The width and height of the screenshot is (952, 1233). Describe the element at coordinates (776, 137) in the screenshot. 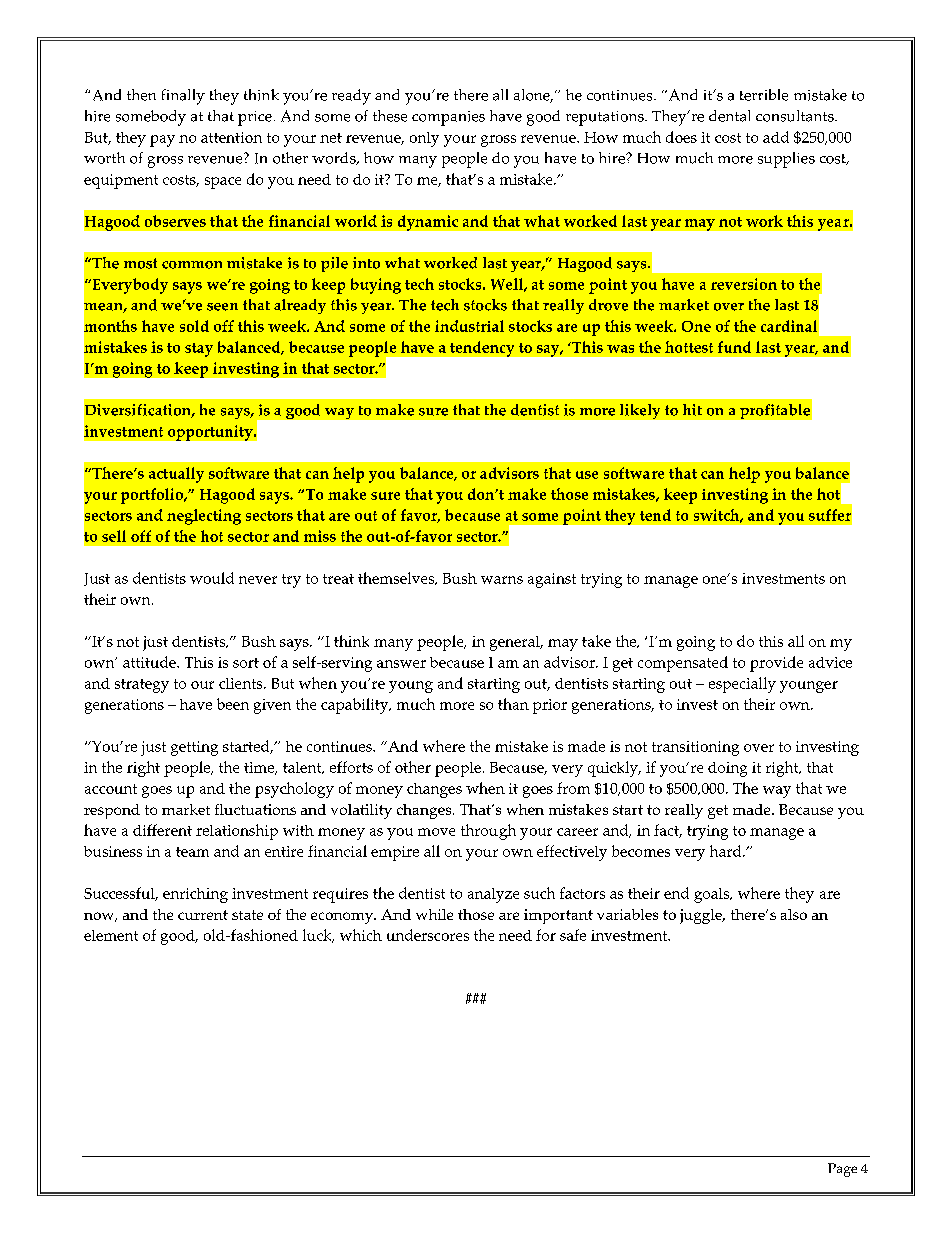

I see `add` at that location.
